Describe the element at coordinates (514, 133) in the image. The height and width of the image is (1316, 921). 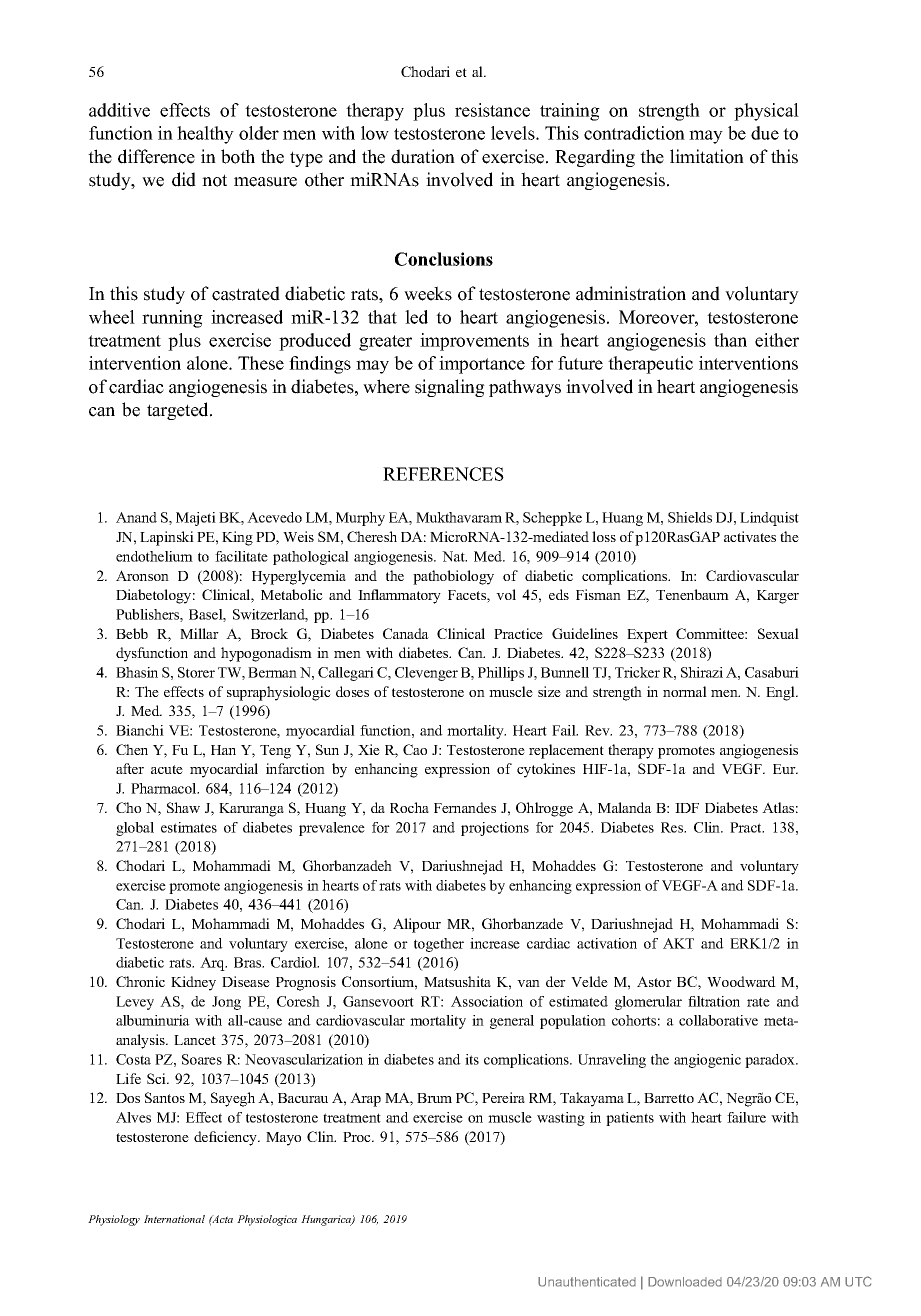
I see `levels` at that location.
